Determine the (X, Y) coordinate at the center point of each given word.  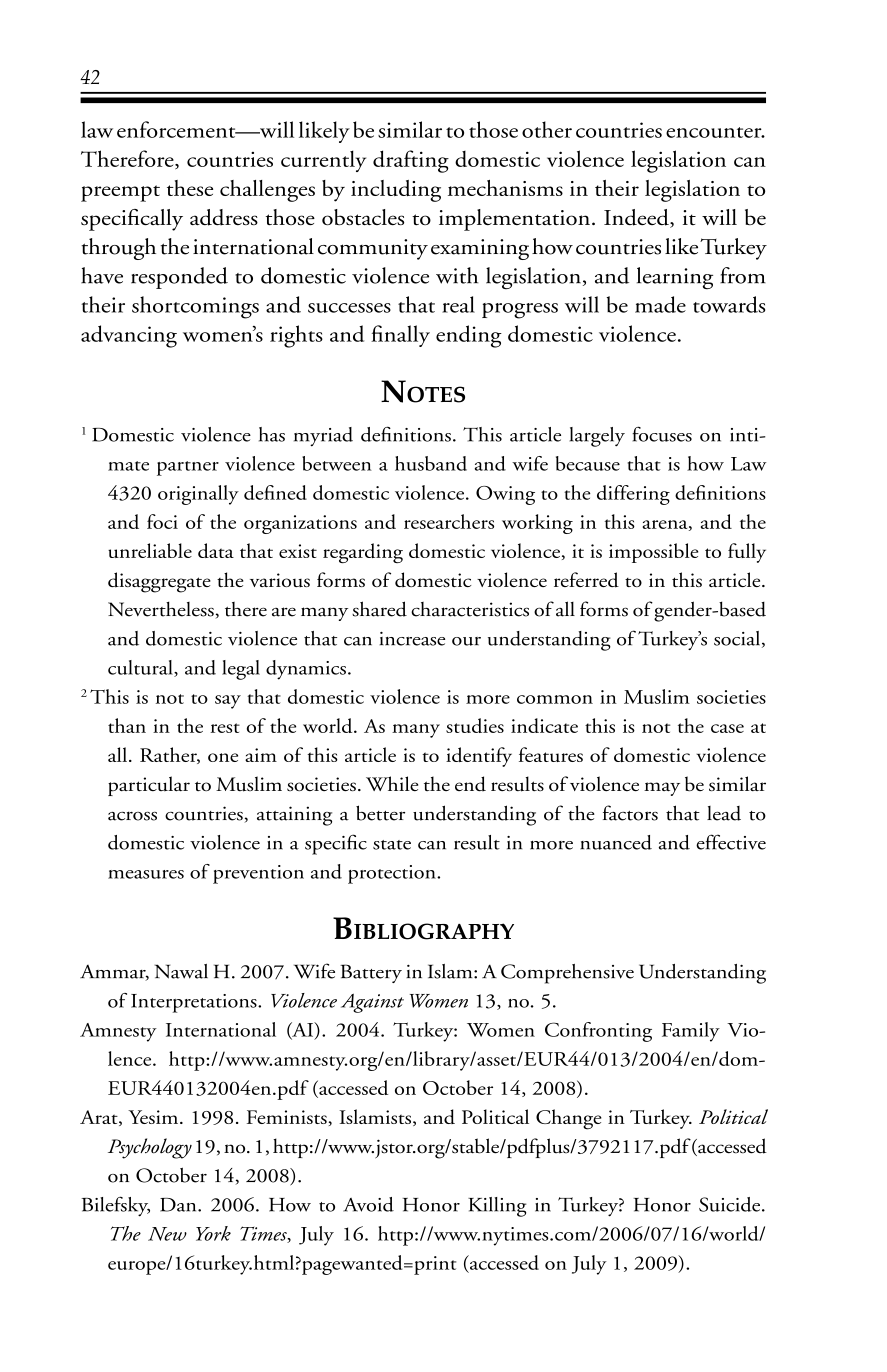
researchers (449, 521)
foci (162, 521)
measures (146, 874)
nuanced (616, 842)
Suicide (731, 1204)
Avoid (368, 1204)
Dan (179, 1205)
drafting (411, 161)
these (190, 188)
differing (633, 495)
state (392, 845)
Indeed (637, 218)
